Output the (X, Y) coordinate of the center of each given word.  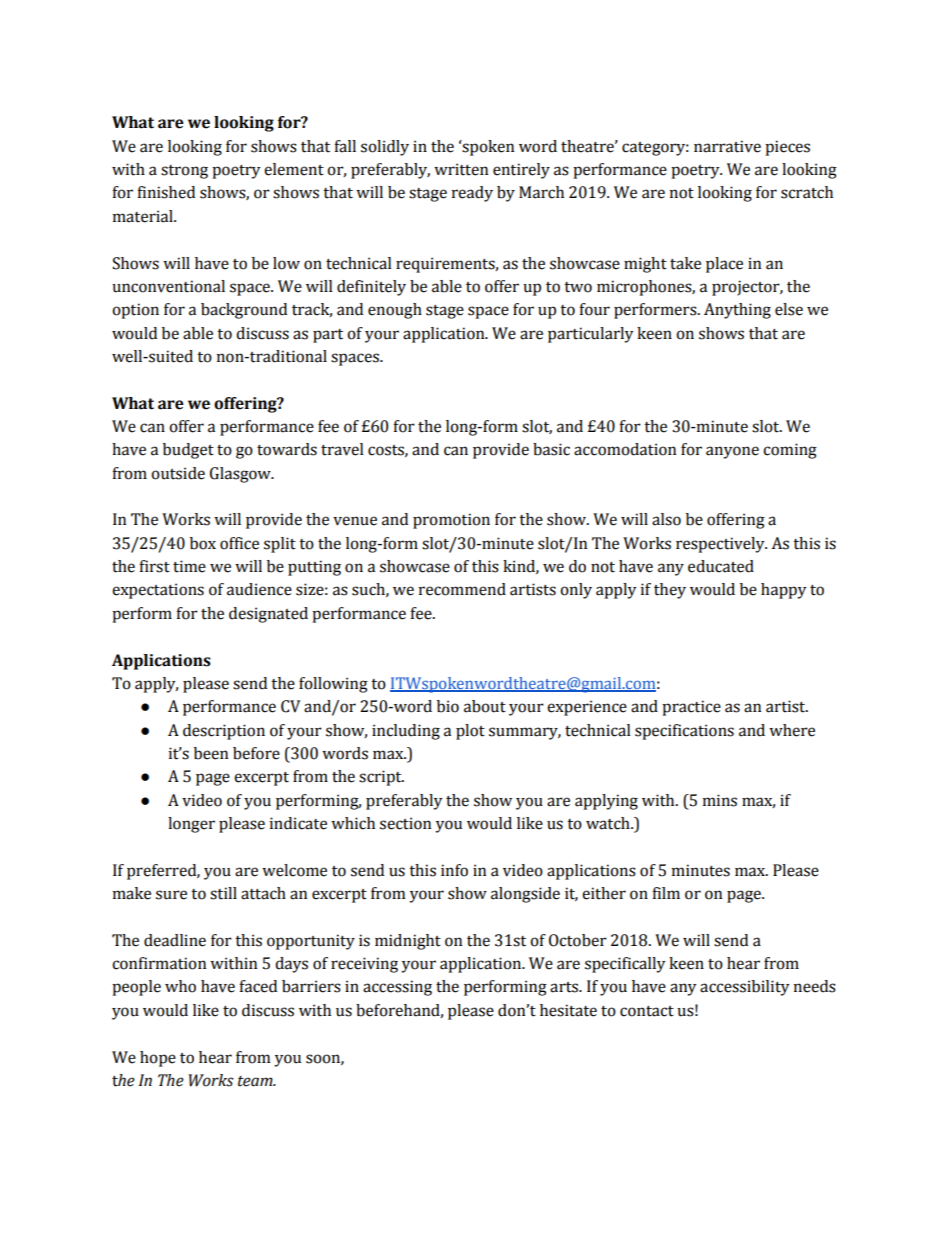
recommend (462, 589)
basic (551, 449)
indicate (298, 823)
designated (268, 615)
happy (783, 591)
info (454, 870)
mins (720, 800)
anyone (732, 452)
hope (158, 1059)
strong (184, 172)
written (461, 169)
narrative (727, 146)
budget (188, 451)
